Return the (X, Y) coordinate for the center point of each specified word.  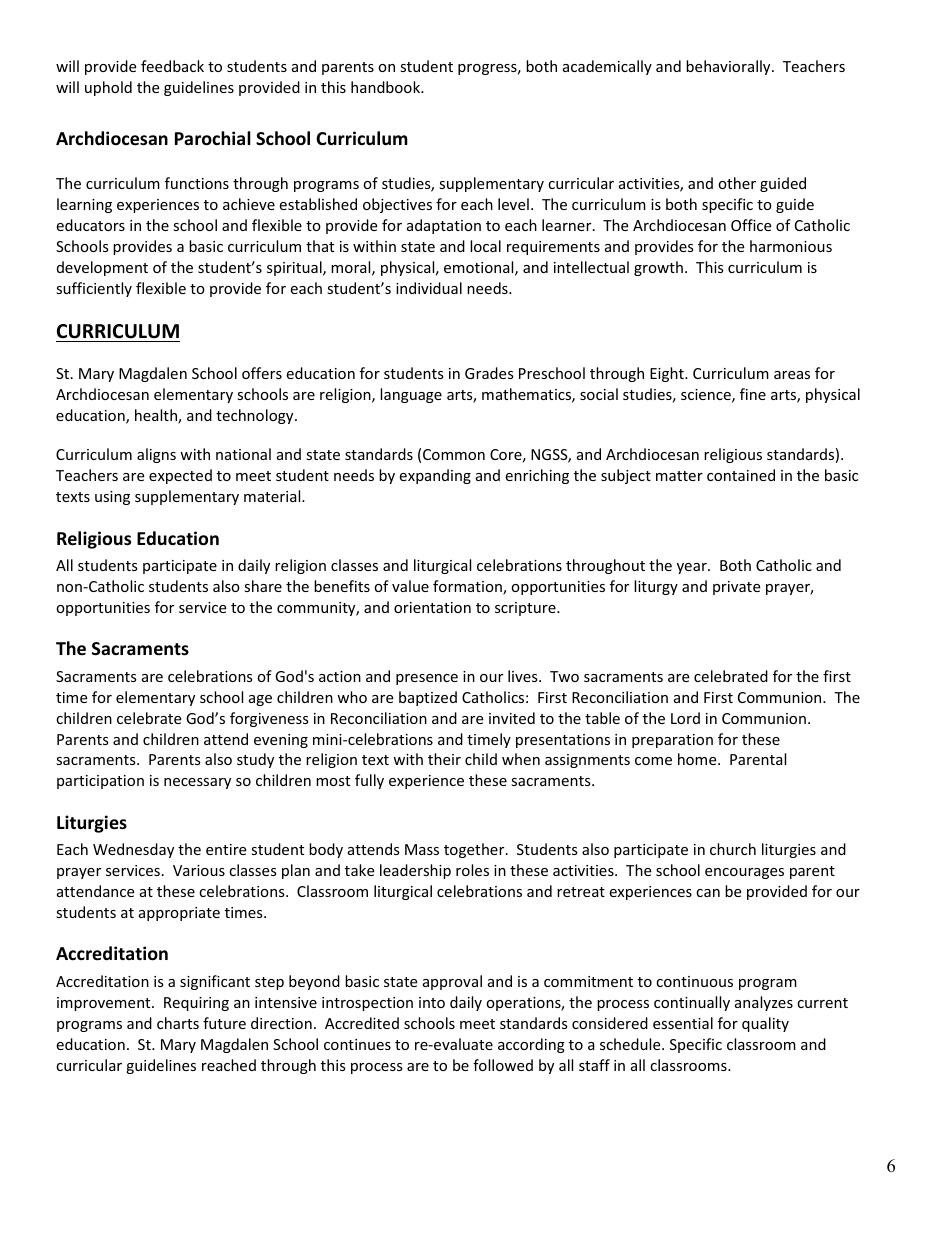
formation (468, 587)
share (263, 586)
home (698, 759)
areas (792, 375)
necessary (197, 783)
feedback (172, 66)
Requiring (196, 1004)
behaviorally (729, 67)
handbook (386, 87)
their (444, 759)
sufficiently (94, 289)
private (736, 588)
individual (429, 288)
